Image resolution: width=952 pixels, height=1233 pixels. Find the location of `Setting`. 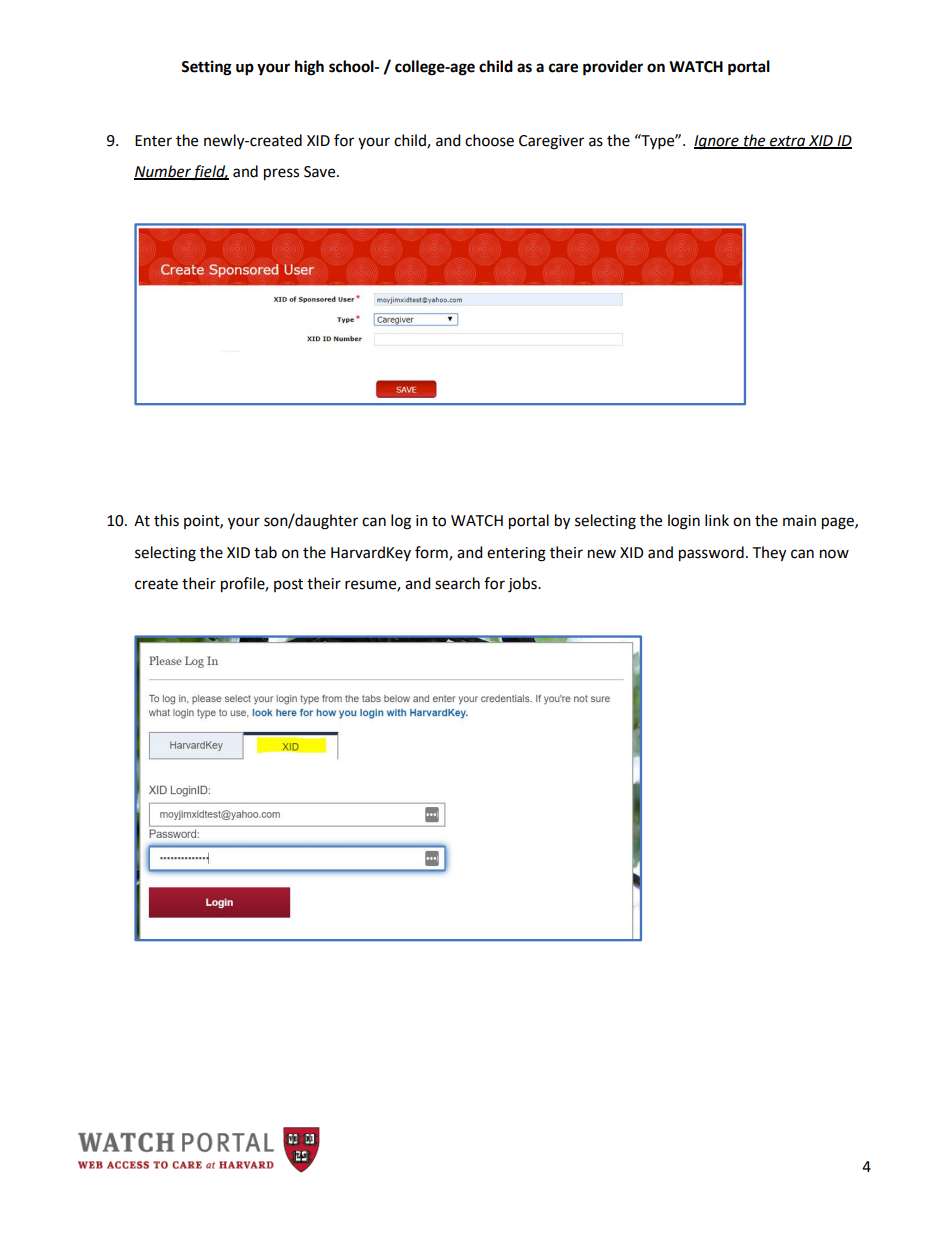

Setting is located at coordinates (206, 68).
